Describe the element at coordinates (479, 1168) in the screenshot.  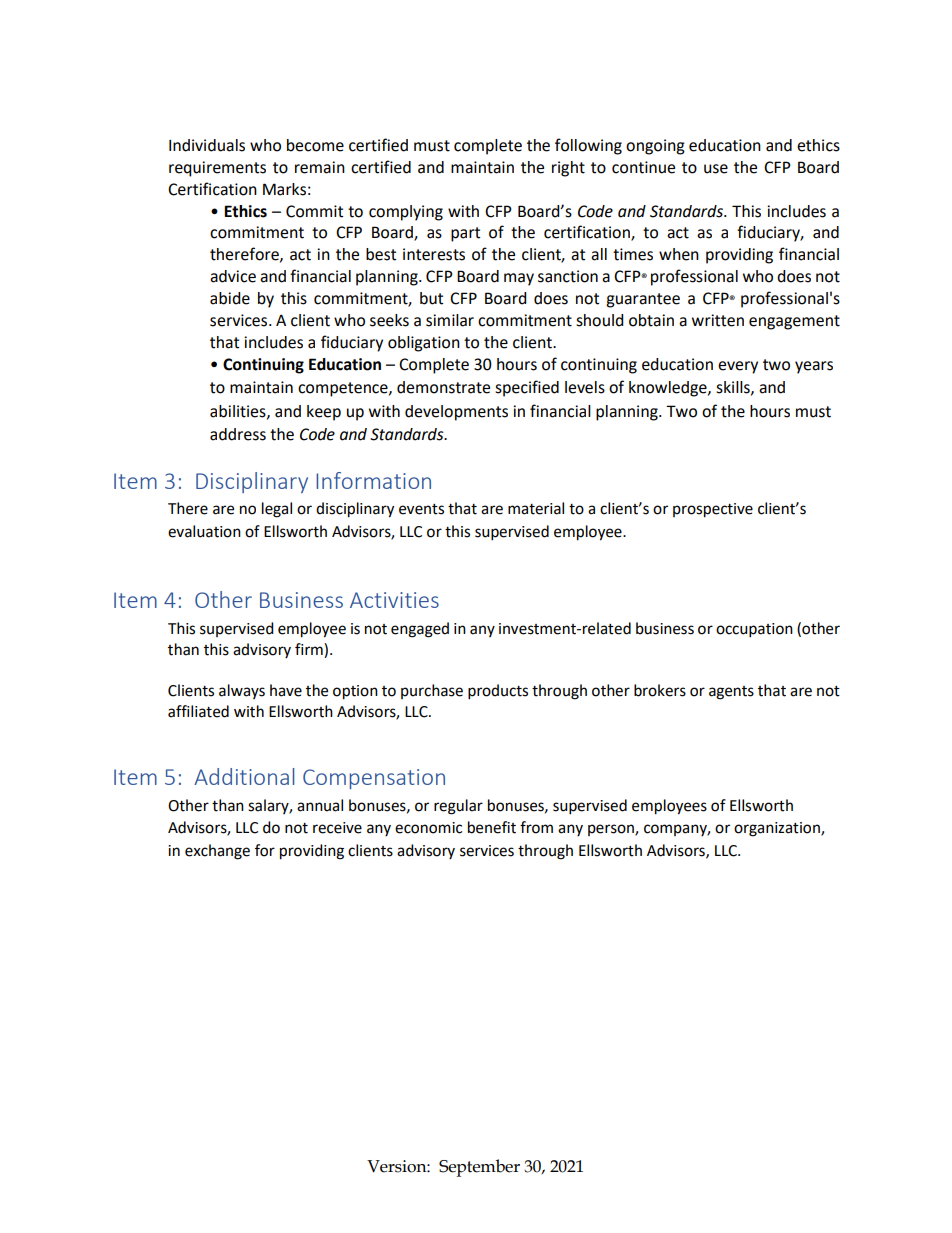
I see `September` at that location.
